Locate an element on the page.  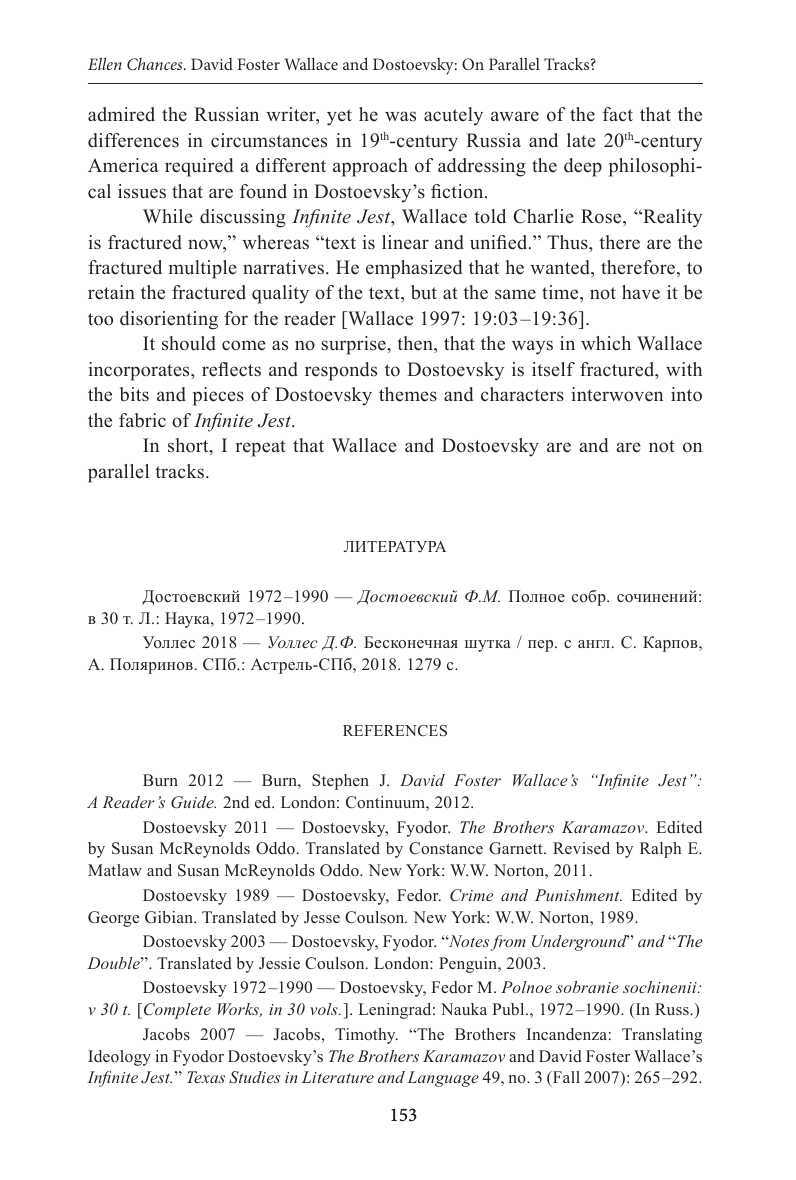
REFERENCES is located at coordinates (395, 731).
